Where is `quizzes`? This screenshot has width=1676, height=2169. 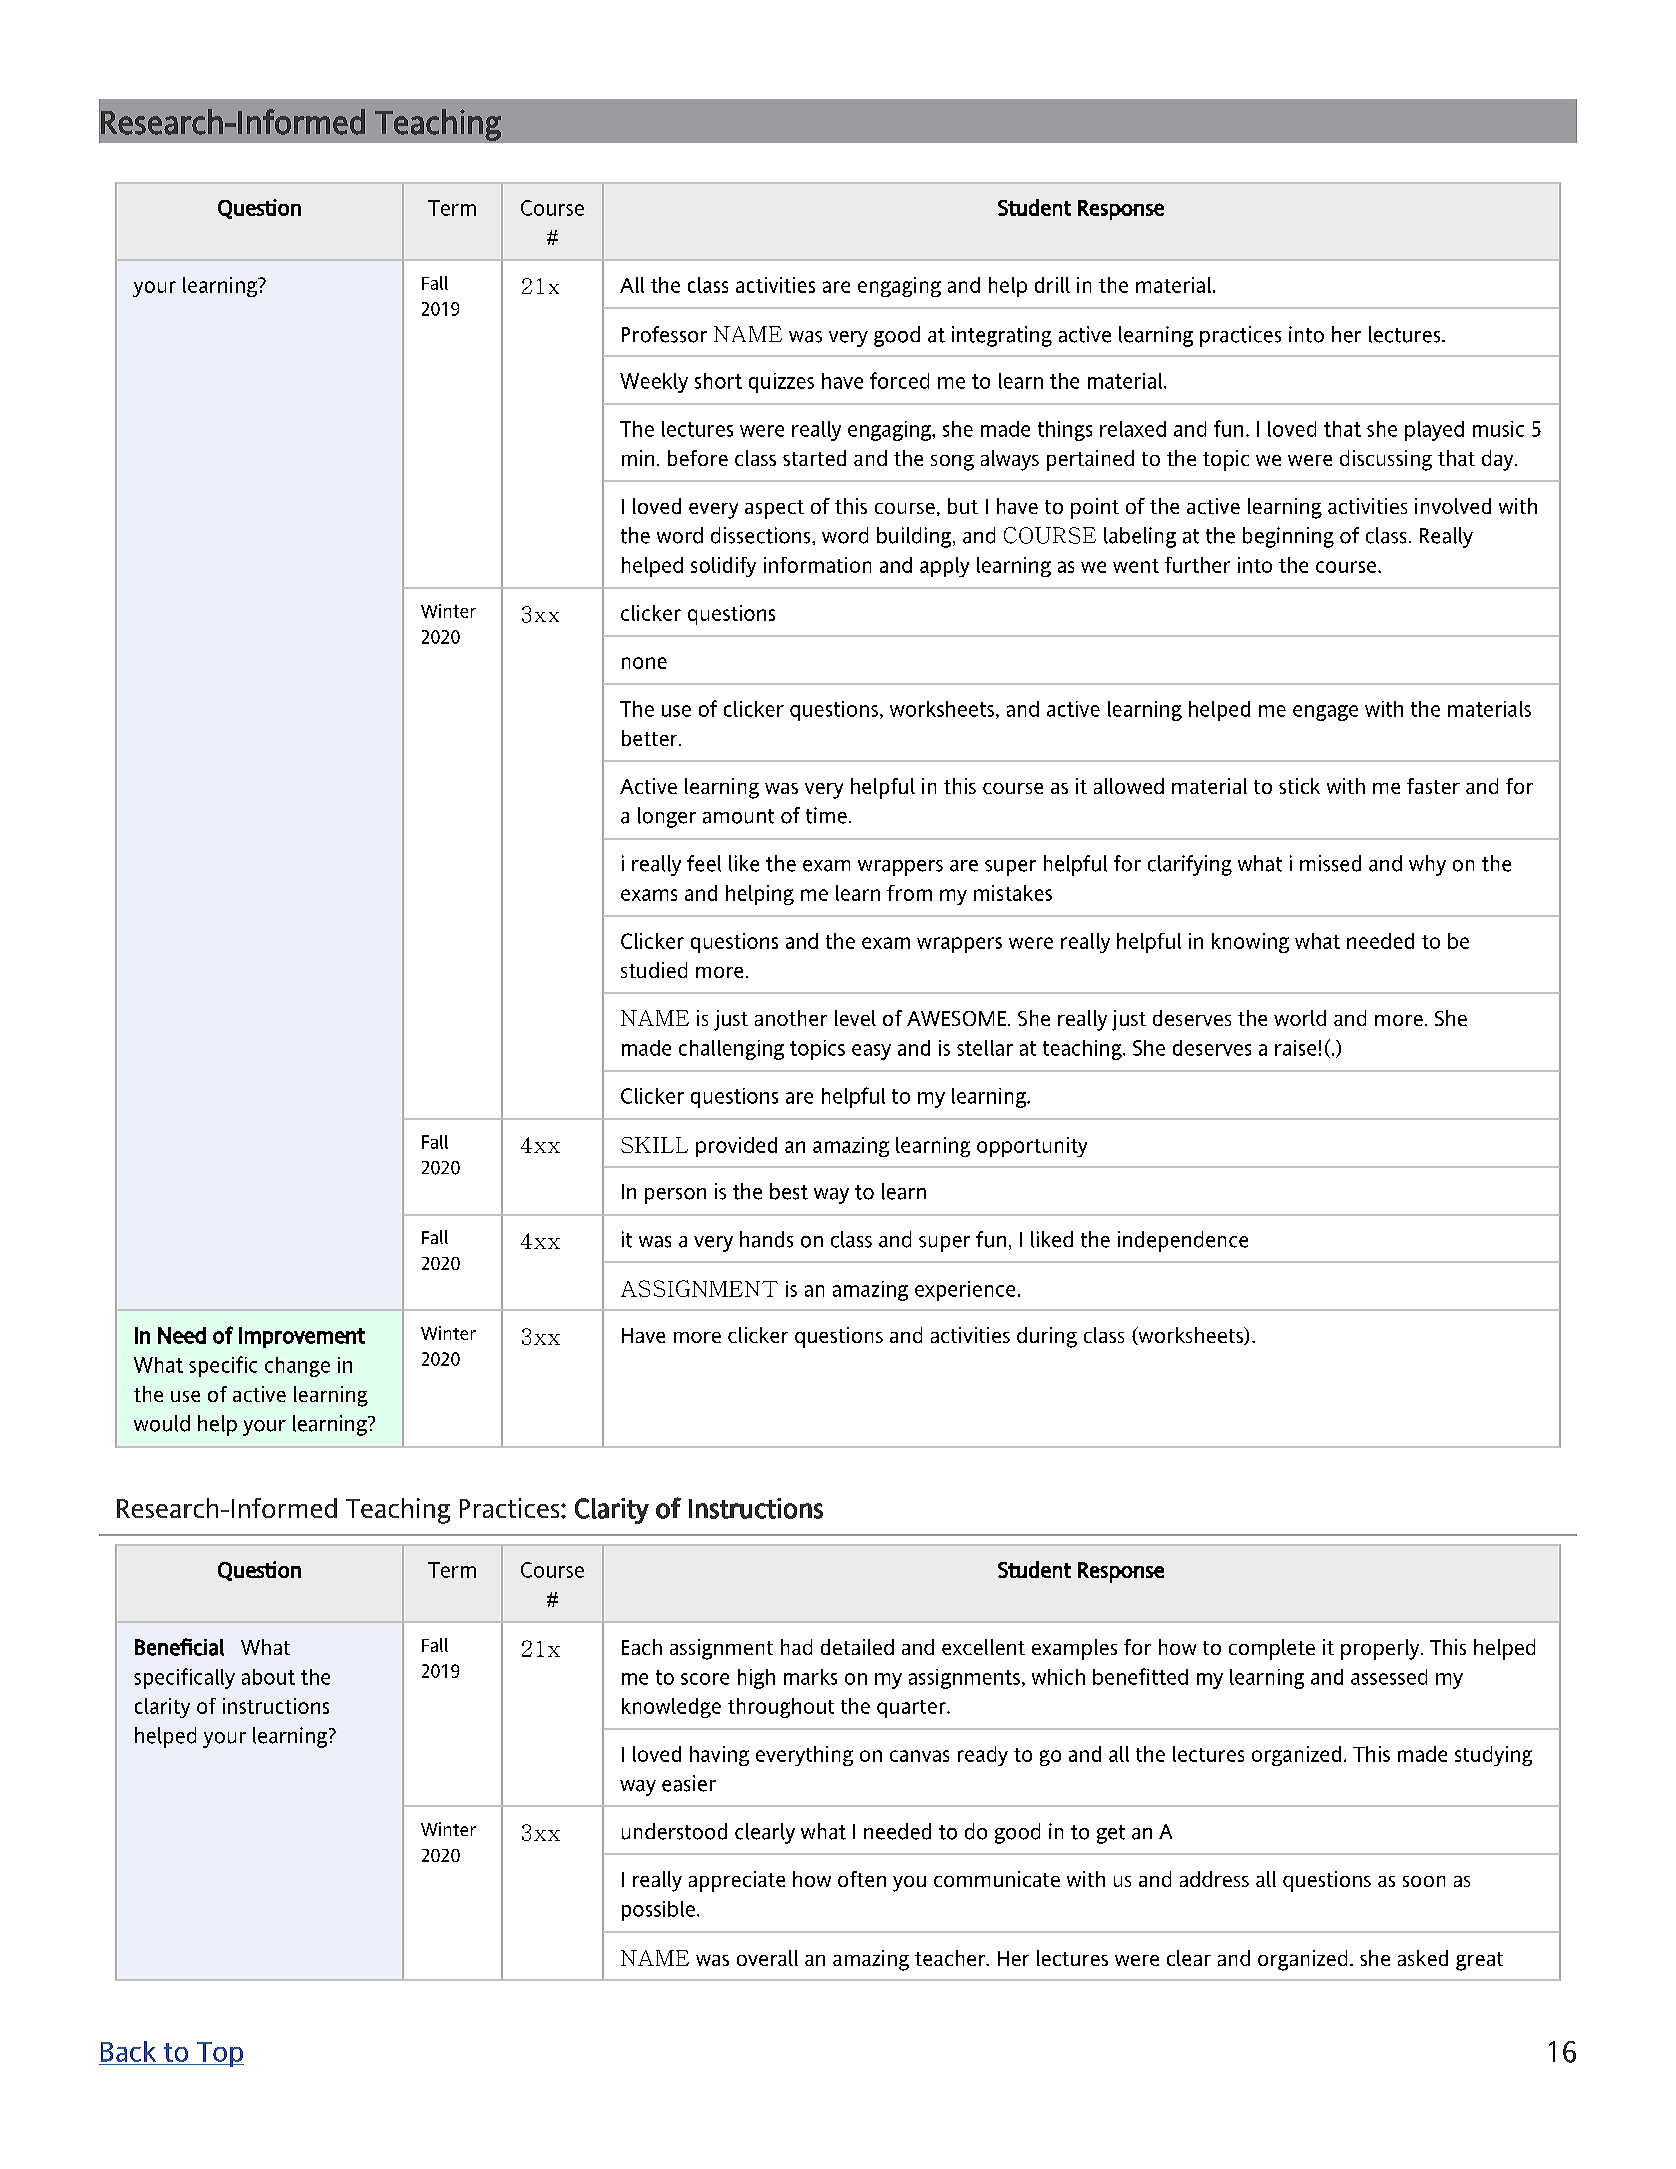 quizzes is located at coordinates (781, 383).
